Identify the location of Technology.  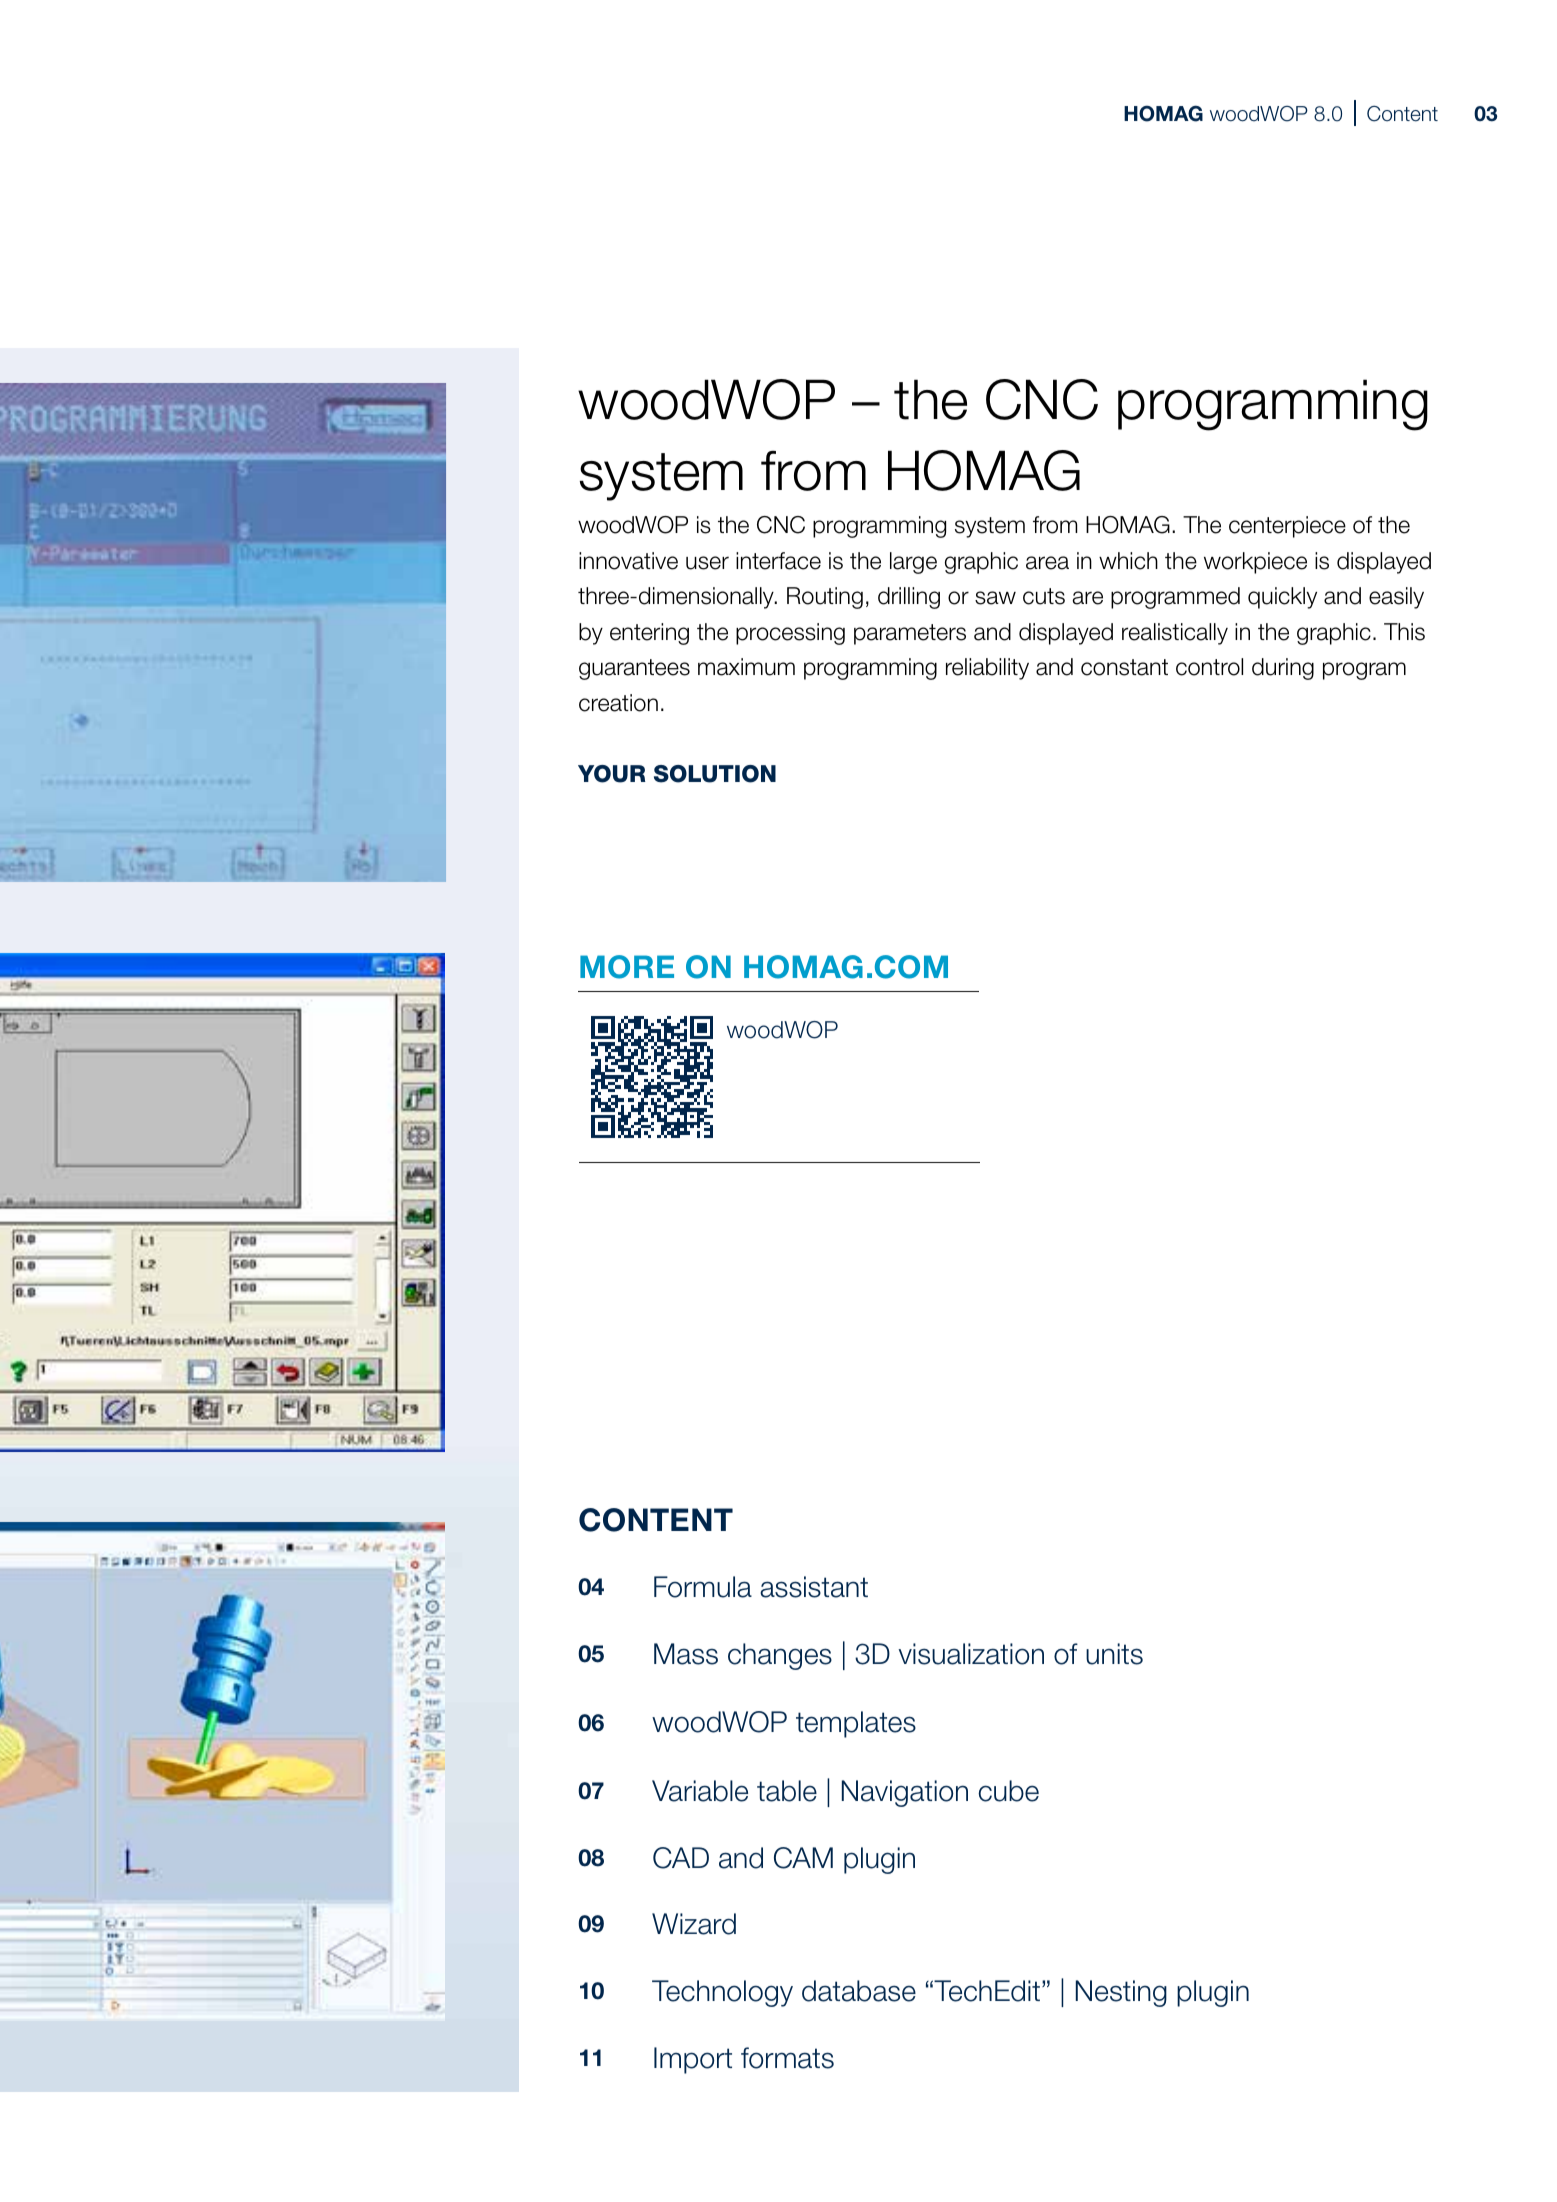
(722, 1993).
